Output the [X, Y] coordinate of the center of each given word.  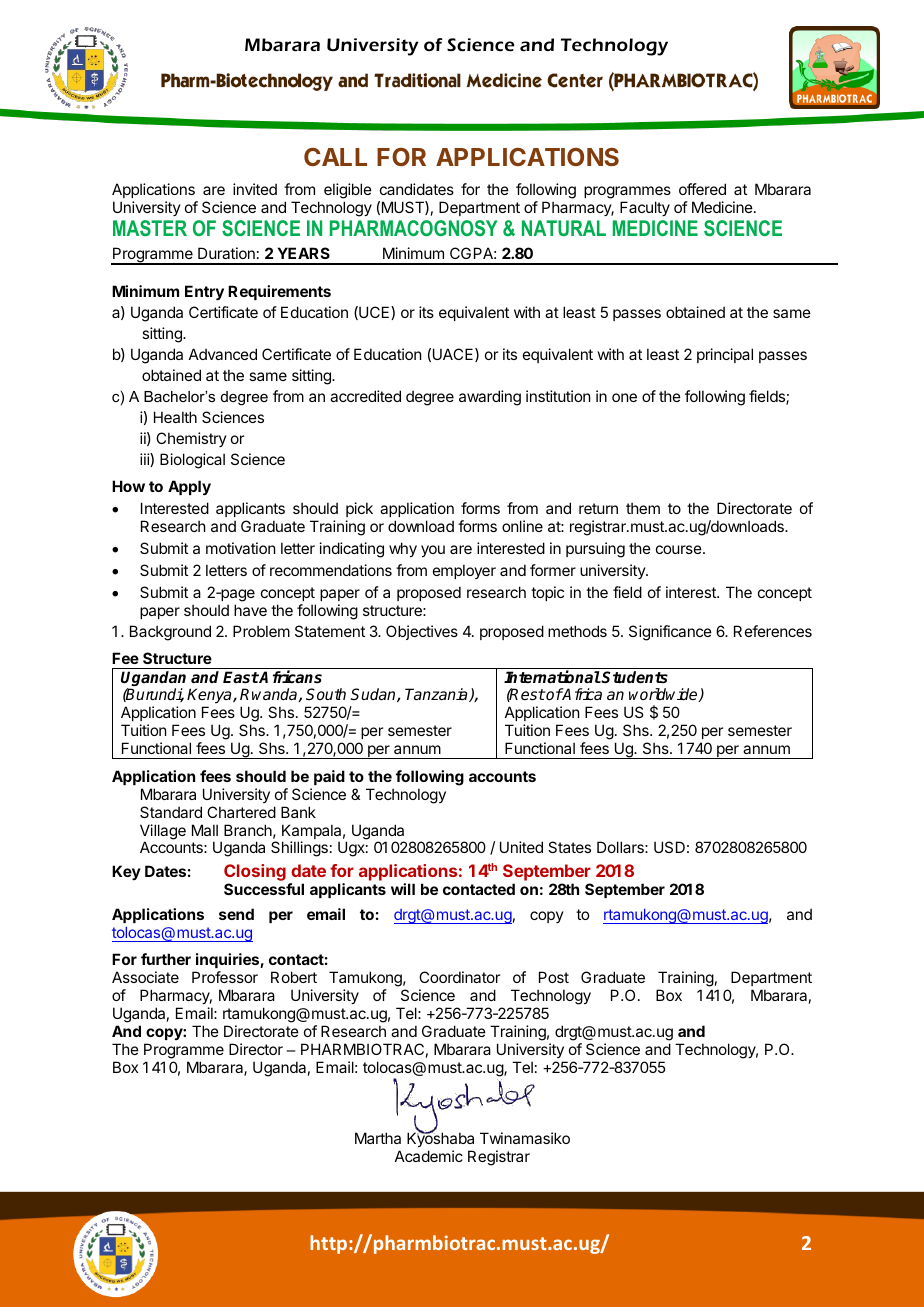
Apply [189, 487]
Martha [378, 1138]
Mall [205, 830]
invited [255, 189]
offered [702, 189]
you [433, 551]
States [569, 847]
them [643, 508]
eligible [348, 191]
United [521, 847]
